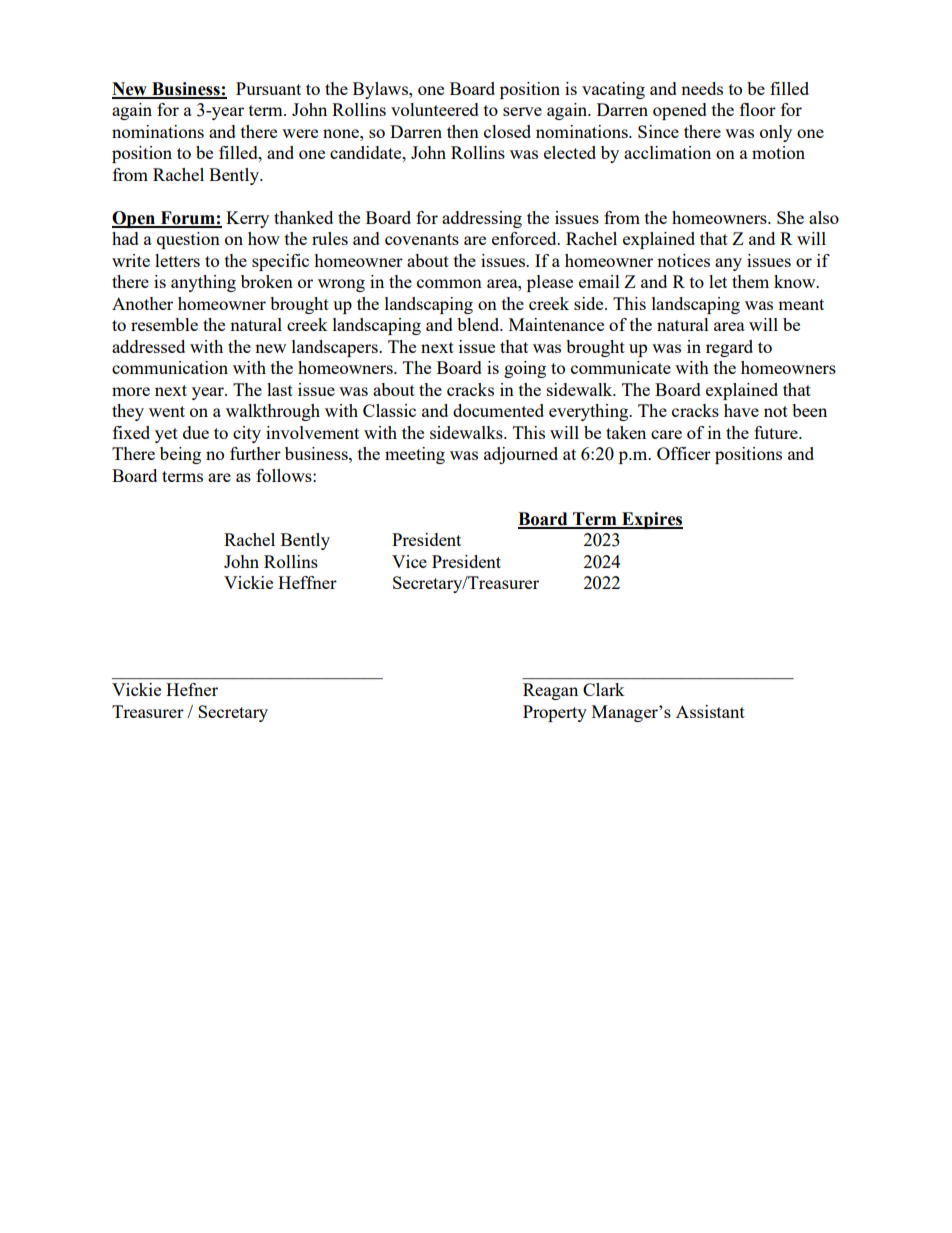 The height and width of the screenshot is (1233, 952). I want to click on blend, so click(479, 324).
